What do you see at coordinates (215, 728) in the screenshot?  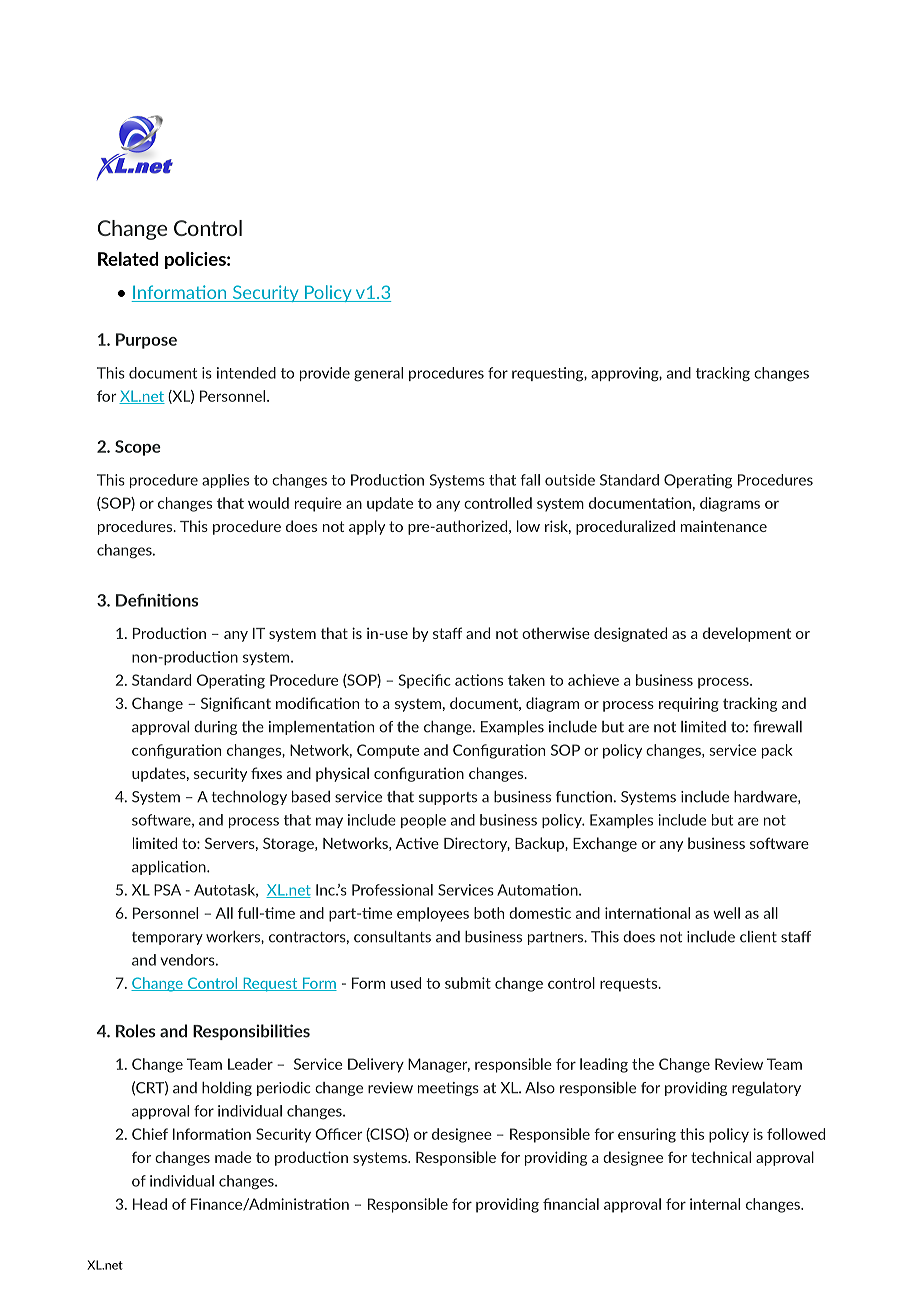 I see `during` at bounding box center [215, 728].
